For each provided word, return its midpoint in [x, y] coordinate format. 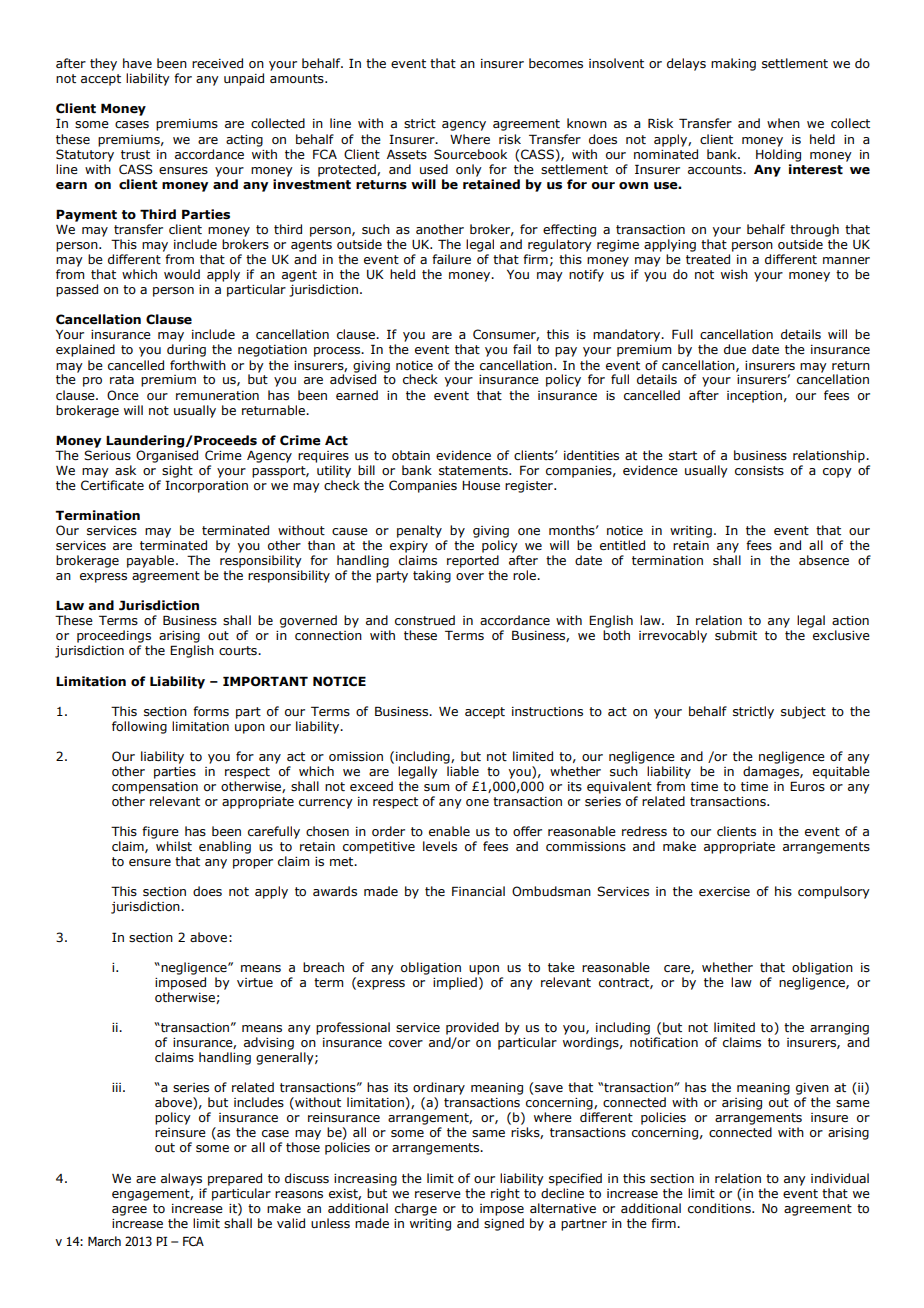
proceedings [114, 636]
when [783, 123]
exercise [724, 892]
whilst [174, 846]
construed [425, 620]
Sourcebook [470, 154]
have [137, 63]
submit [736, 635]
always [181, 1179]
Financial [478, 891]
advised [353, 378]
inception [754, 397]
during [186, 350]
